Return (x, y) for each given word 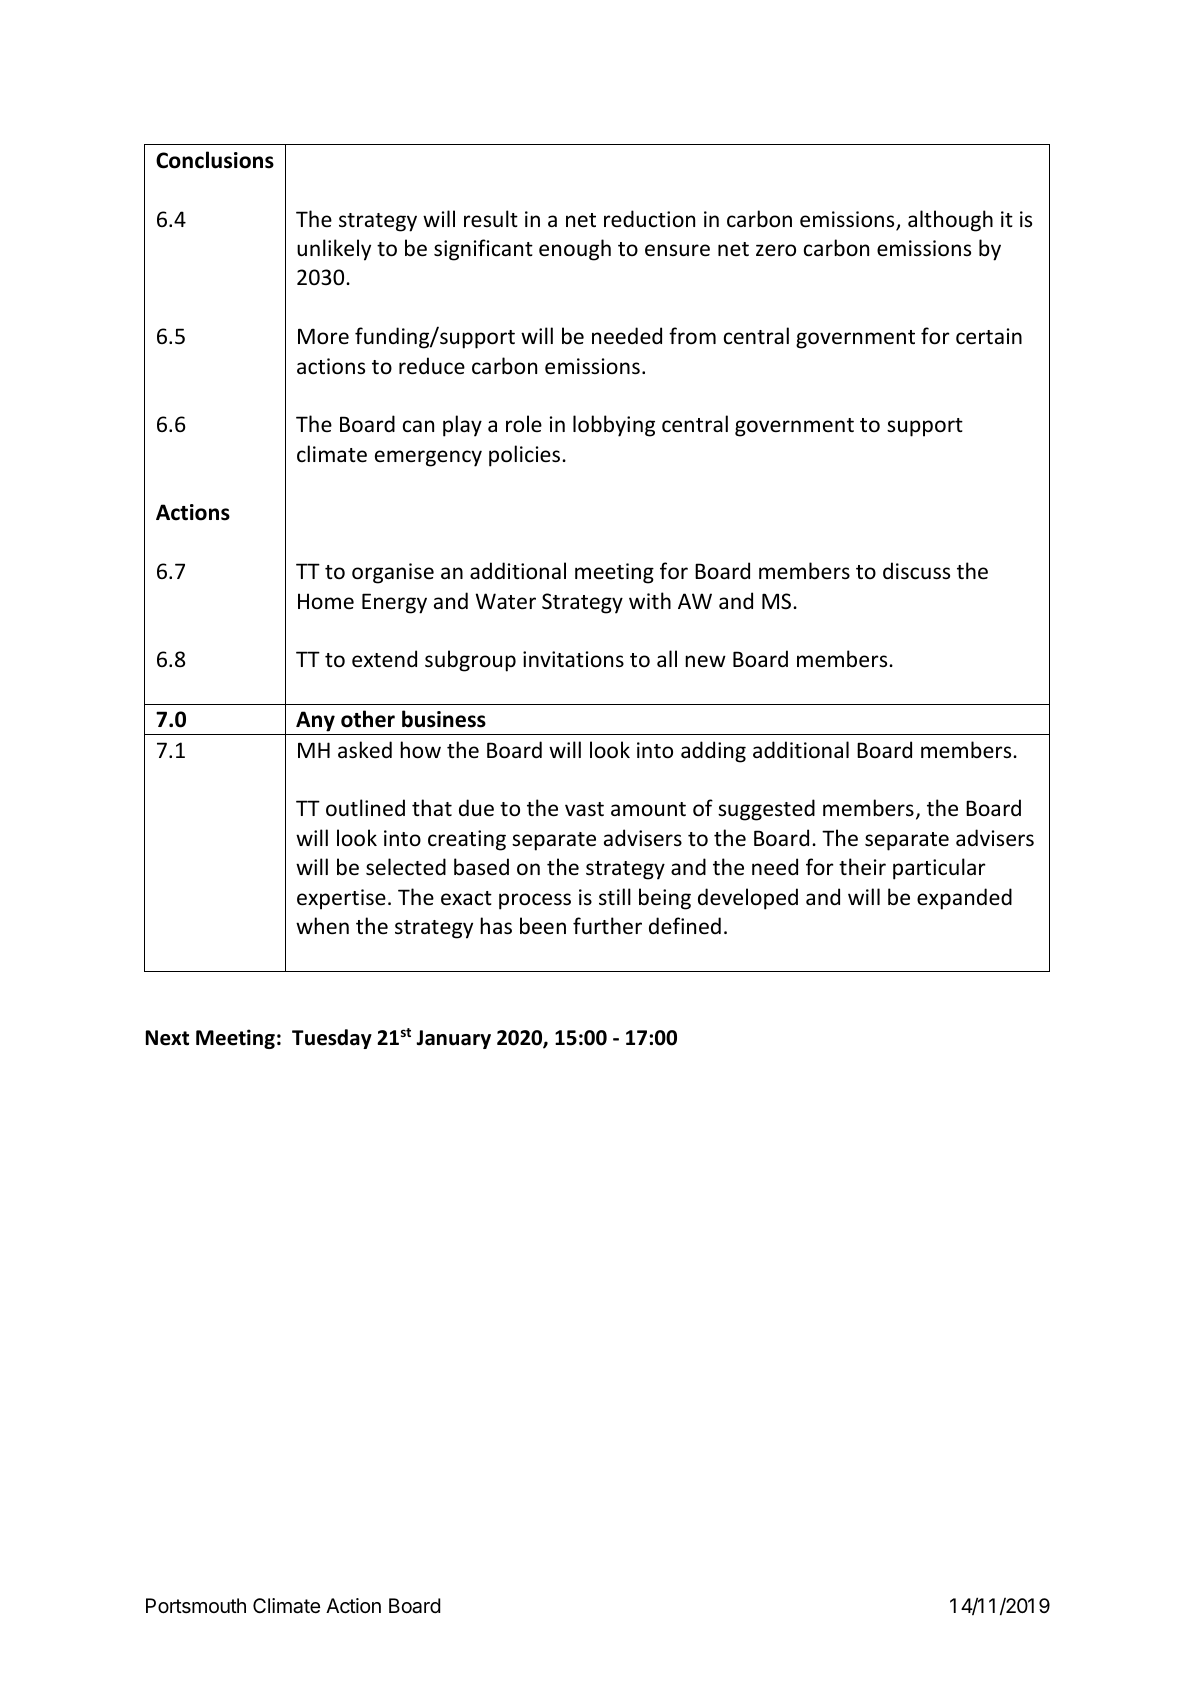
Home (326, 601)
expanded (964, 899)
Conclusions (215, 160)
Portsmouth (196, 1605)
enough (575, 250)
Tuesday (332, 1039)
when (322, 925)
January (453, 1039)
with (650, 600)
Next (167, 1038)
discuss (916, 571)
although (950, 221)
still (615, 896)
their (862, 867)
